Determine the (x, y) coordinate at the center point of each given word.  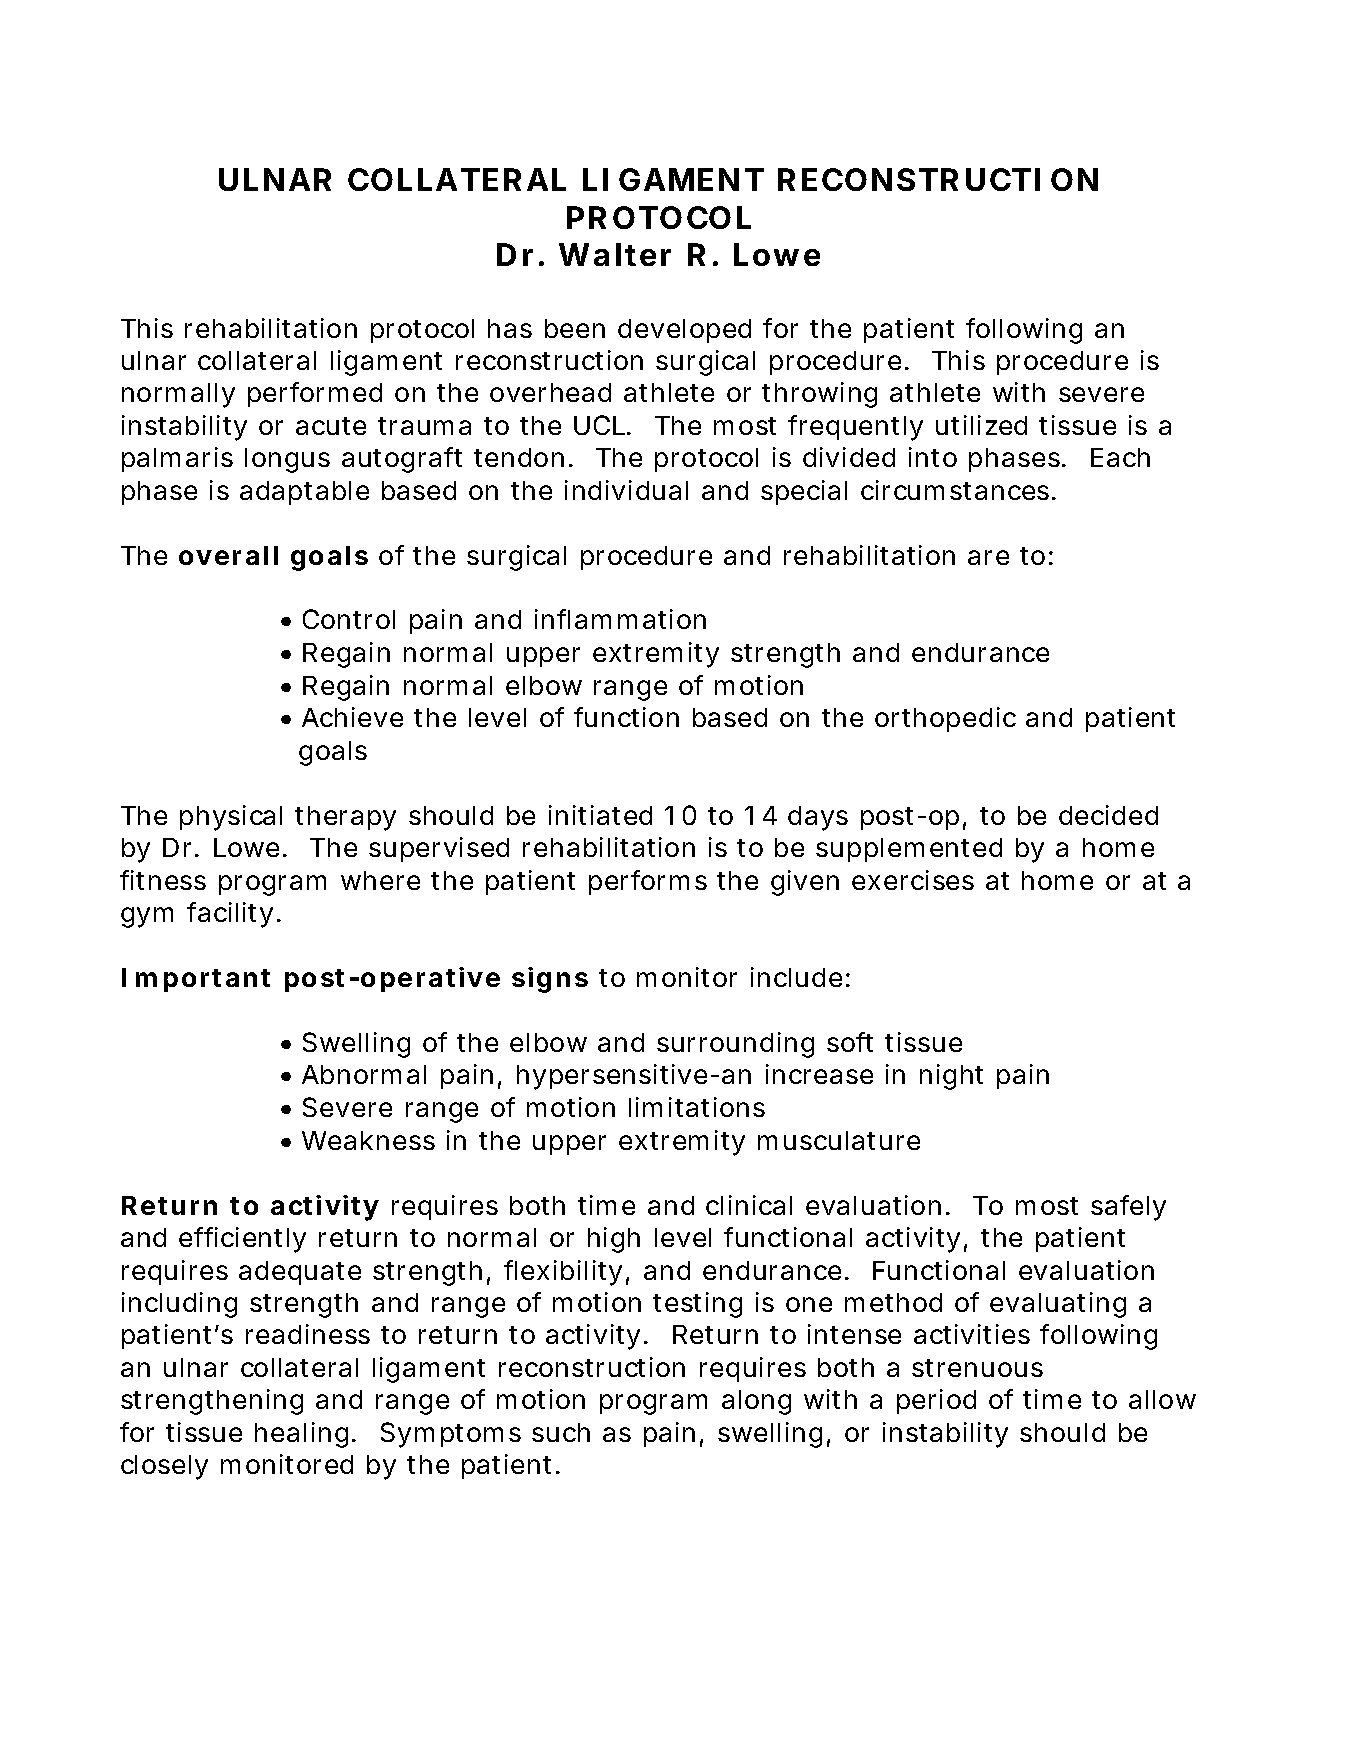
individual (626, 490)
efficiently (242, 1240)
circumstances (955, 490)
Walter (615, 254)
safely (1128, 1208)
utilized (981, 425)
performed (315, 394)
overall (228, 555)
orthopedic (945, 719)
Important (196, 980)
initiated (600, 815)
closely (164, 1467)
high (614, 1240)
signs (550, 980)
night (951, 1077)
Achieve (352, 717)
